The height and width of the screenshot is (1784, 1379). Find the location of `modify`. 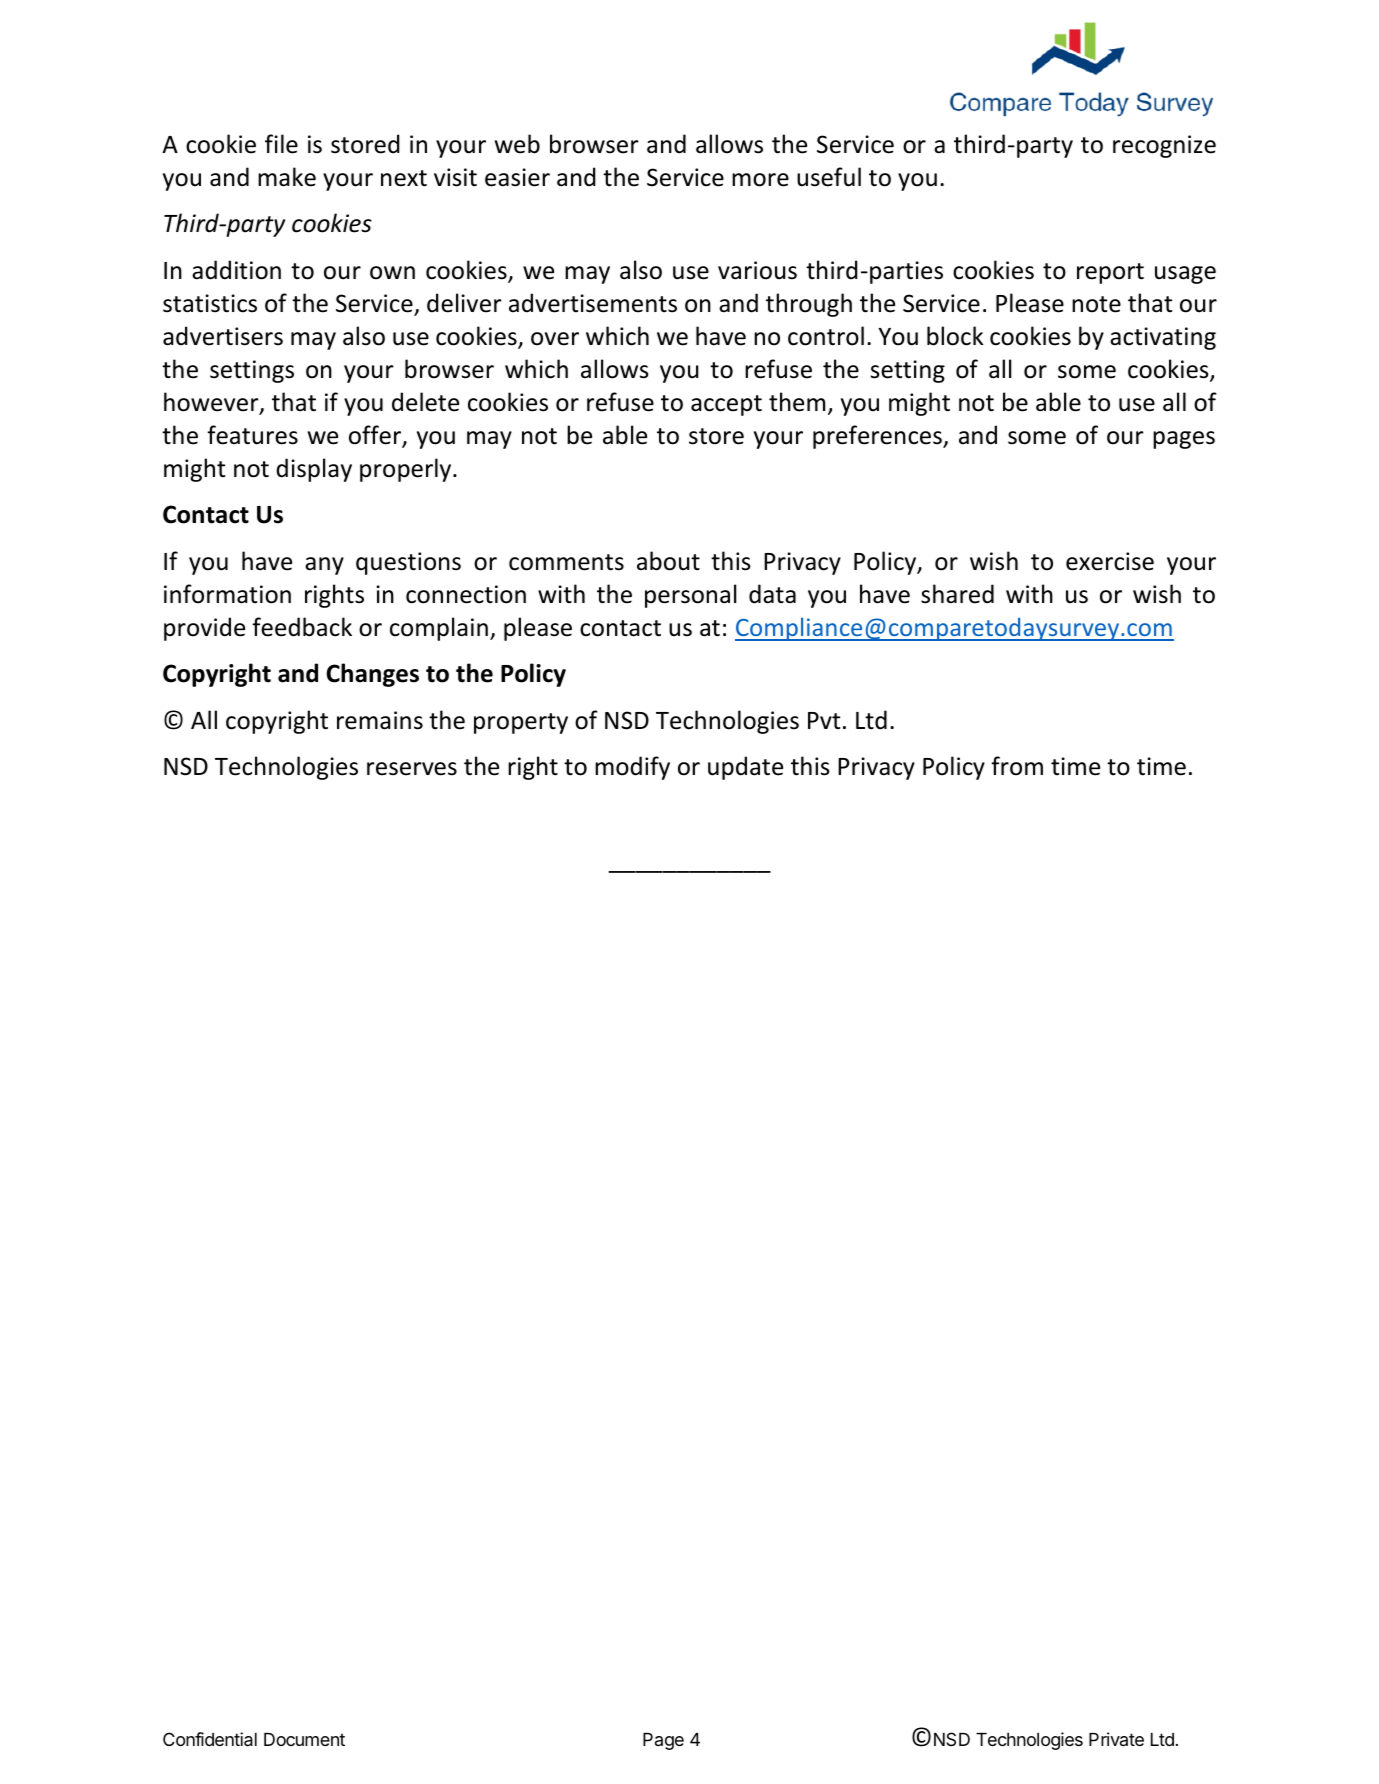

modify is located at coordinates (632, 768).
